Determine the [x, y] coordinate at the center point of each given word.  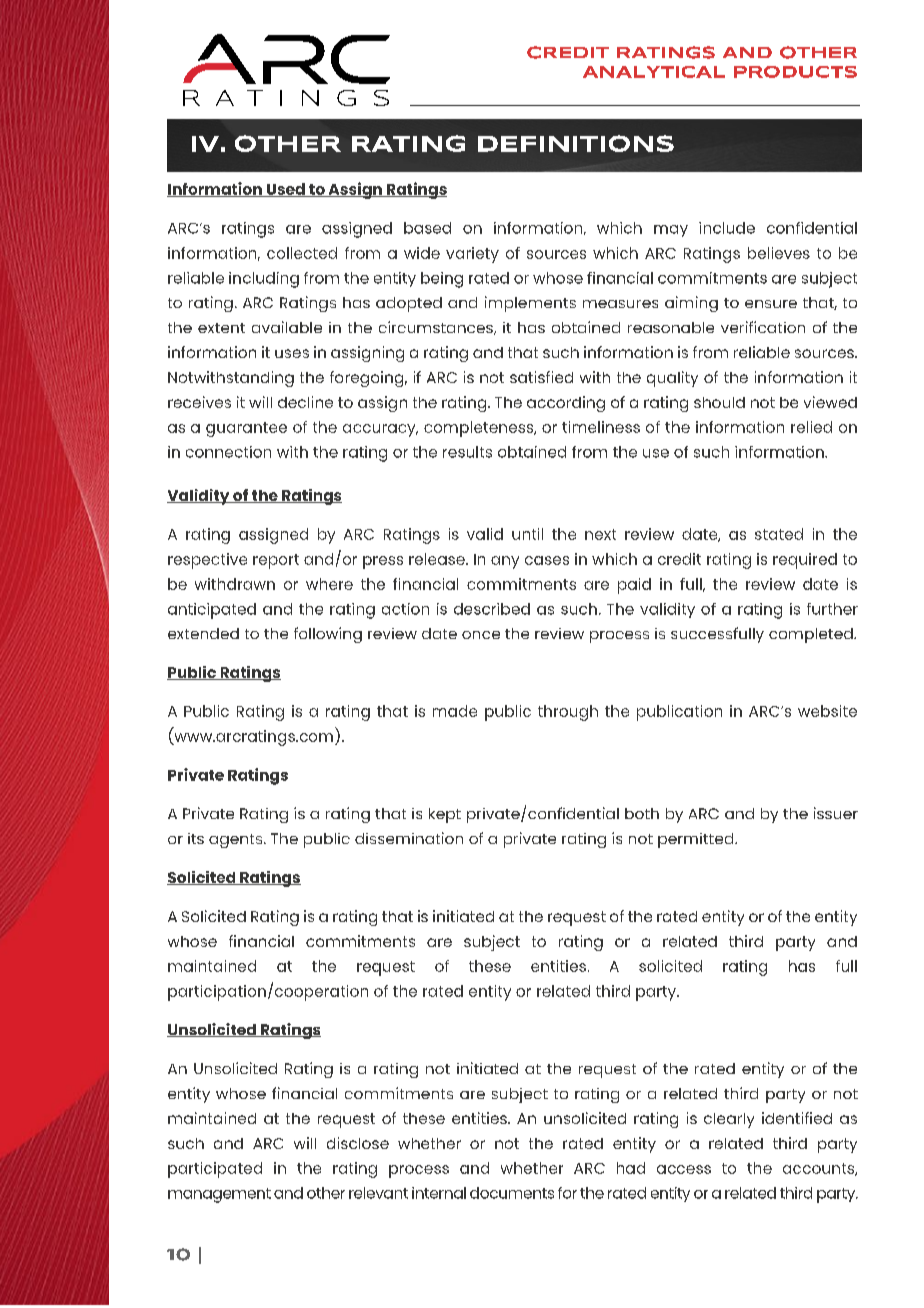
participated [215, 1170]
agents [237, 841]
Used [285, 190]
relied [811, 427]
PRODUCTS [795, 72]
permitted [697, 840]
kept [445, 815]
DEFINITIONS [576, 143]
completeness [480, 429]
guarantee [246, 429]
